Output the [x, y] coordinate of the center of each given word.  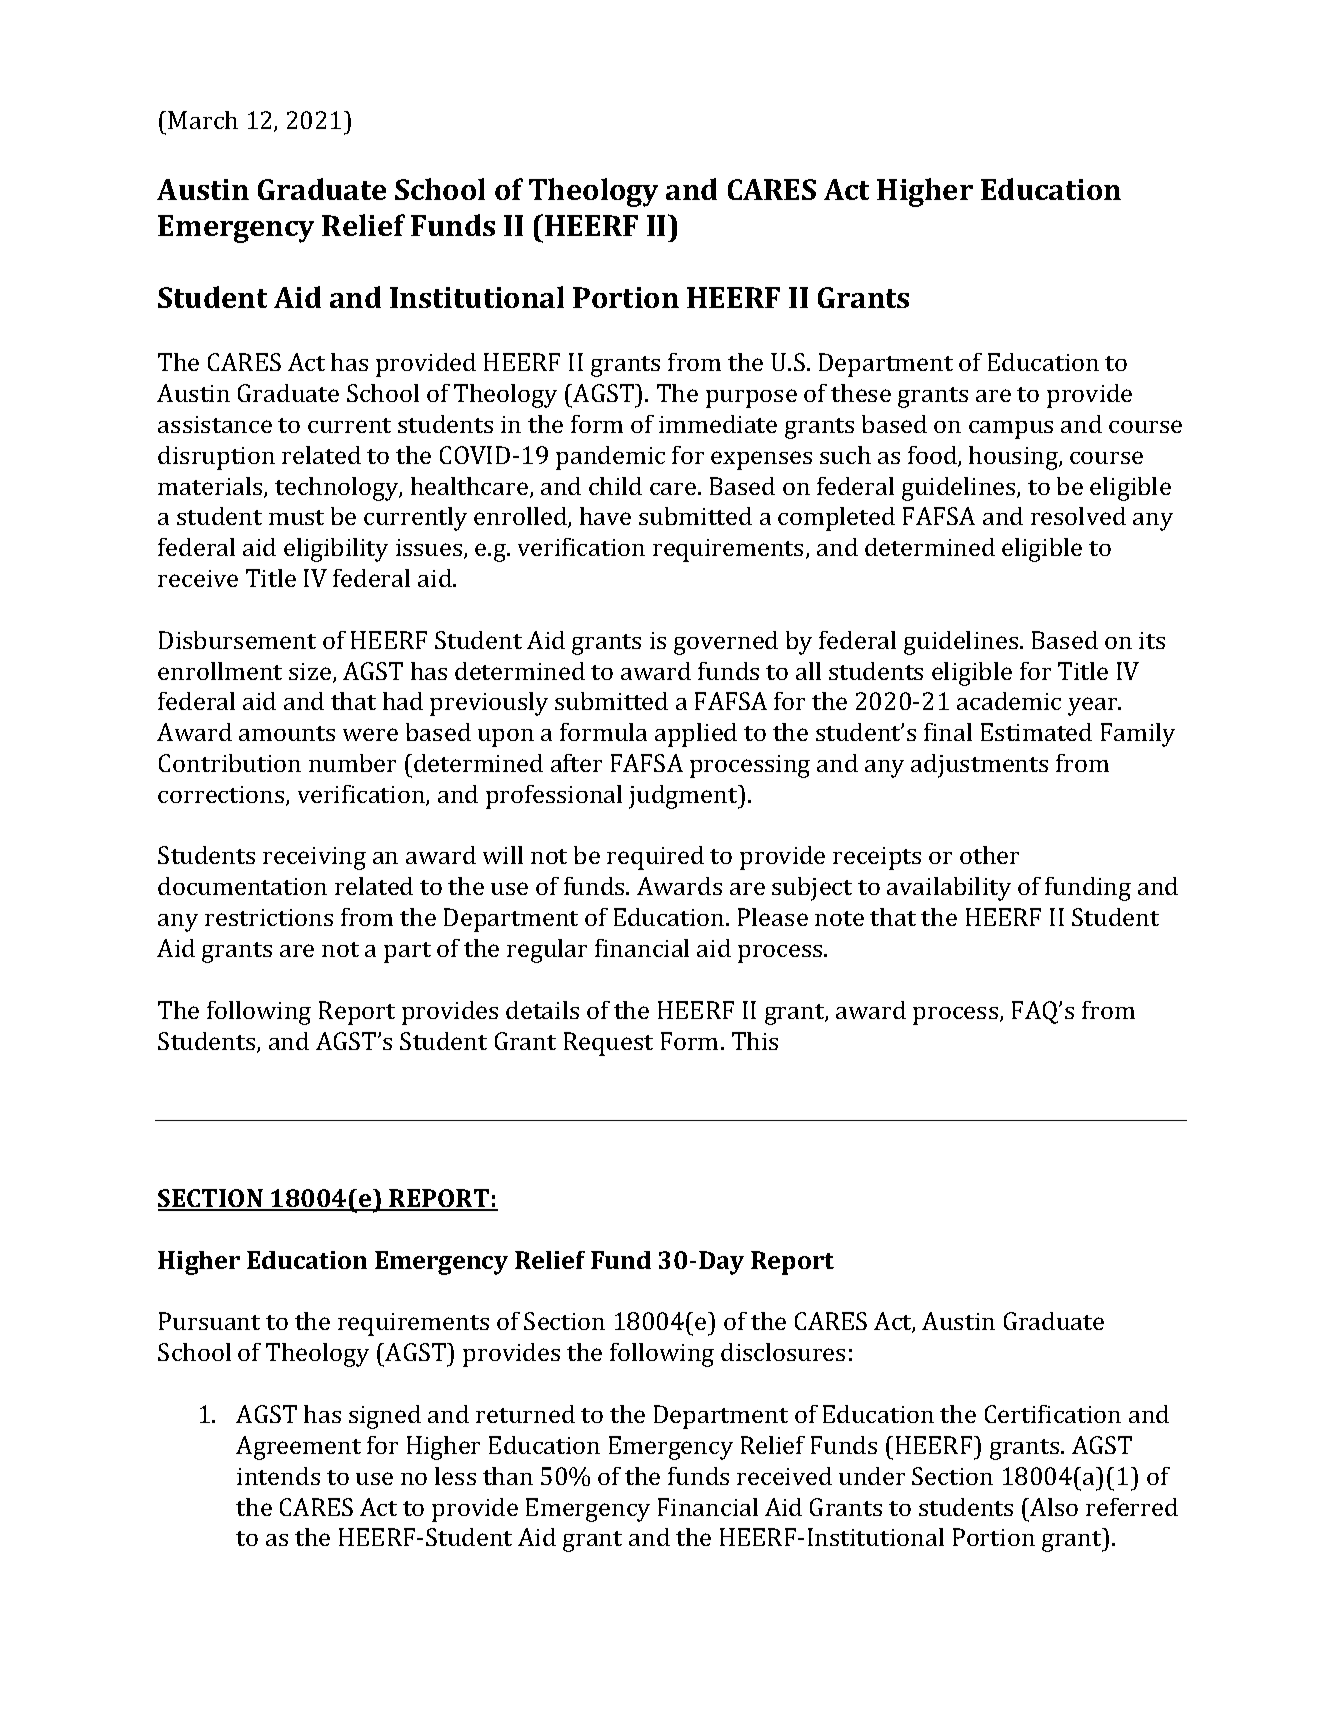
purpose [751, 398]
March [203, 120]
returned [525, 1414]
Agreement [298, 1448]
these [861, 393]
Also [1054, 1507]
